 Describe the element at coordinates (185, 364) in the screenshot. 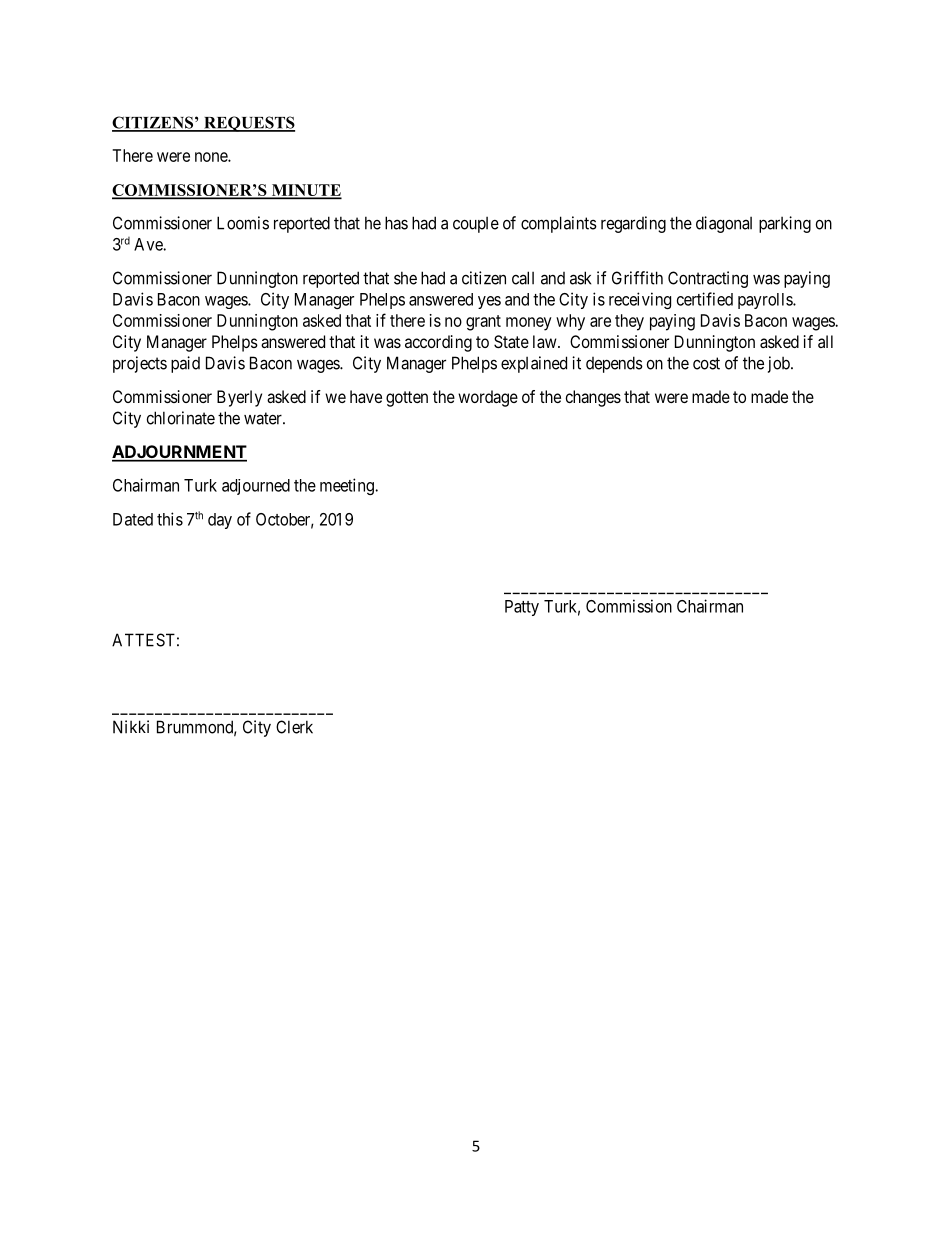

I see `paid` at that location.
